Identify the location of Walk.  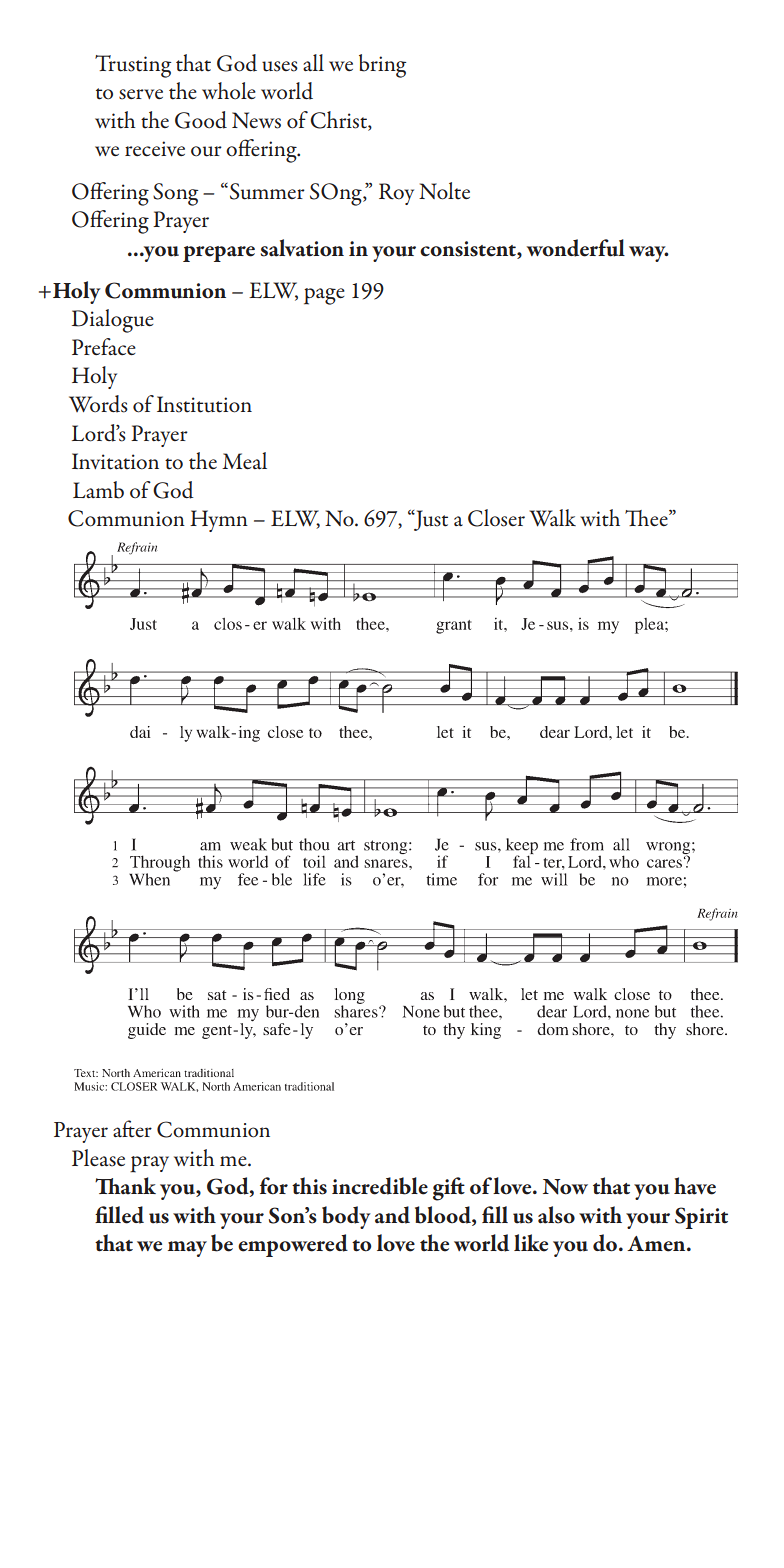
(552, 518).
